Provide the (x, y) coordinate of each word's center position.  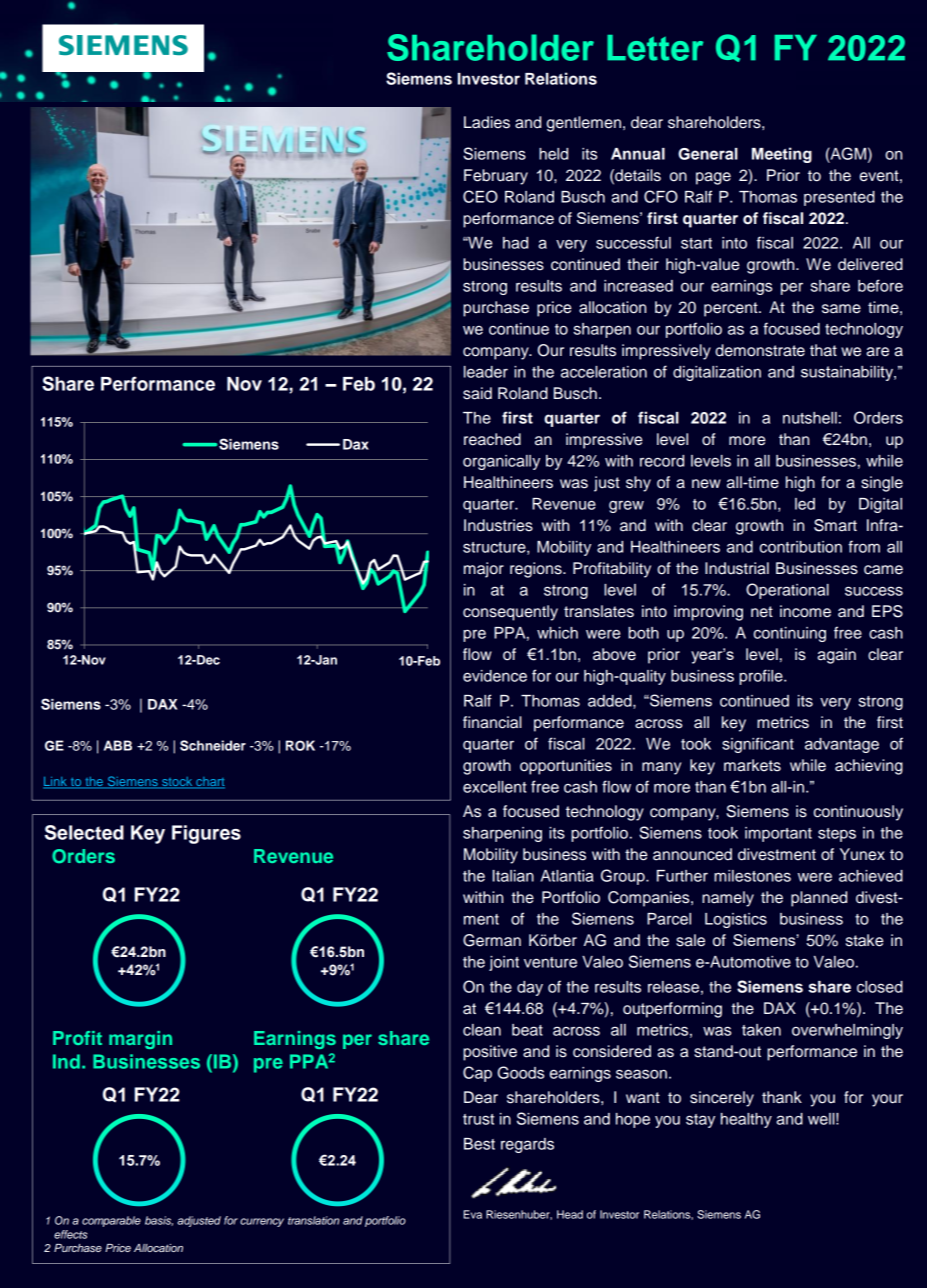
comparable (111, 1221)
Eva (473, 1214)
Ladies (487, 122)
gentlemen (584, 124)
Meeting (782, 155)
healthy (746, 1120)
